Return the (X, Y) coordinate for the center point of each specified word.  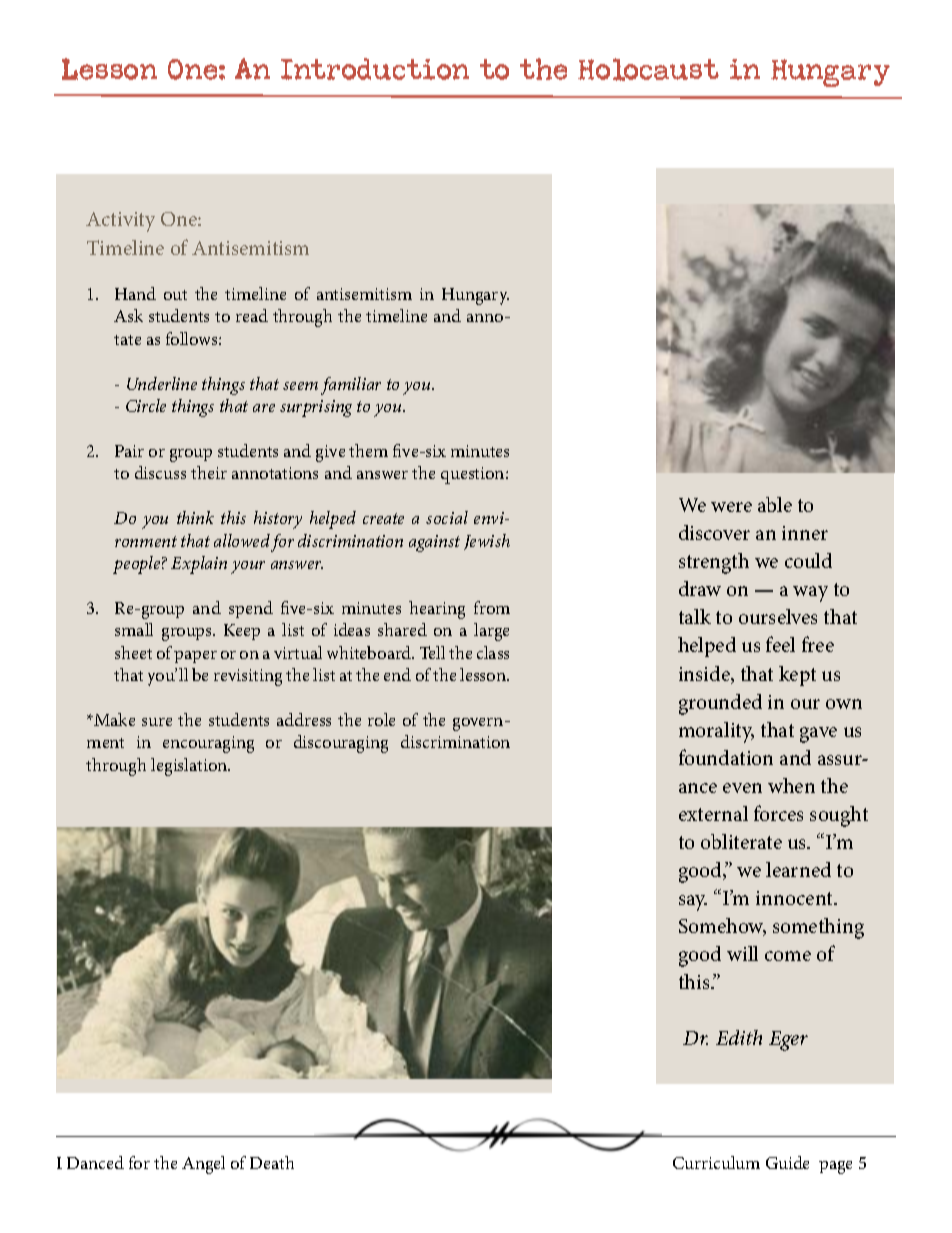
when (791, 785)
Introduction (375, 69)
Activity (120, 222)
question (474, 475)
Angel (203, 1165)
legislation (190, 767)
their (209, 472)
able (775, 504)
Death (272, 1162)
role (381, 719)
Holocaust (648, 69)
